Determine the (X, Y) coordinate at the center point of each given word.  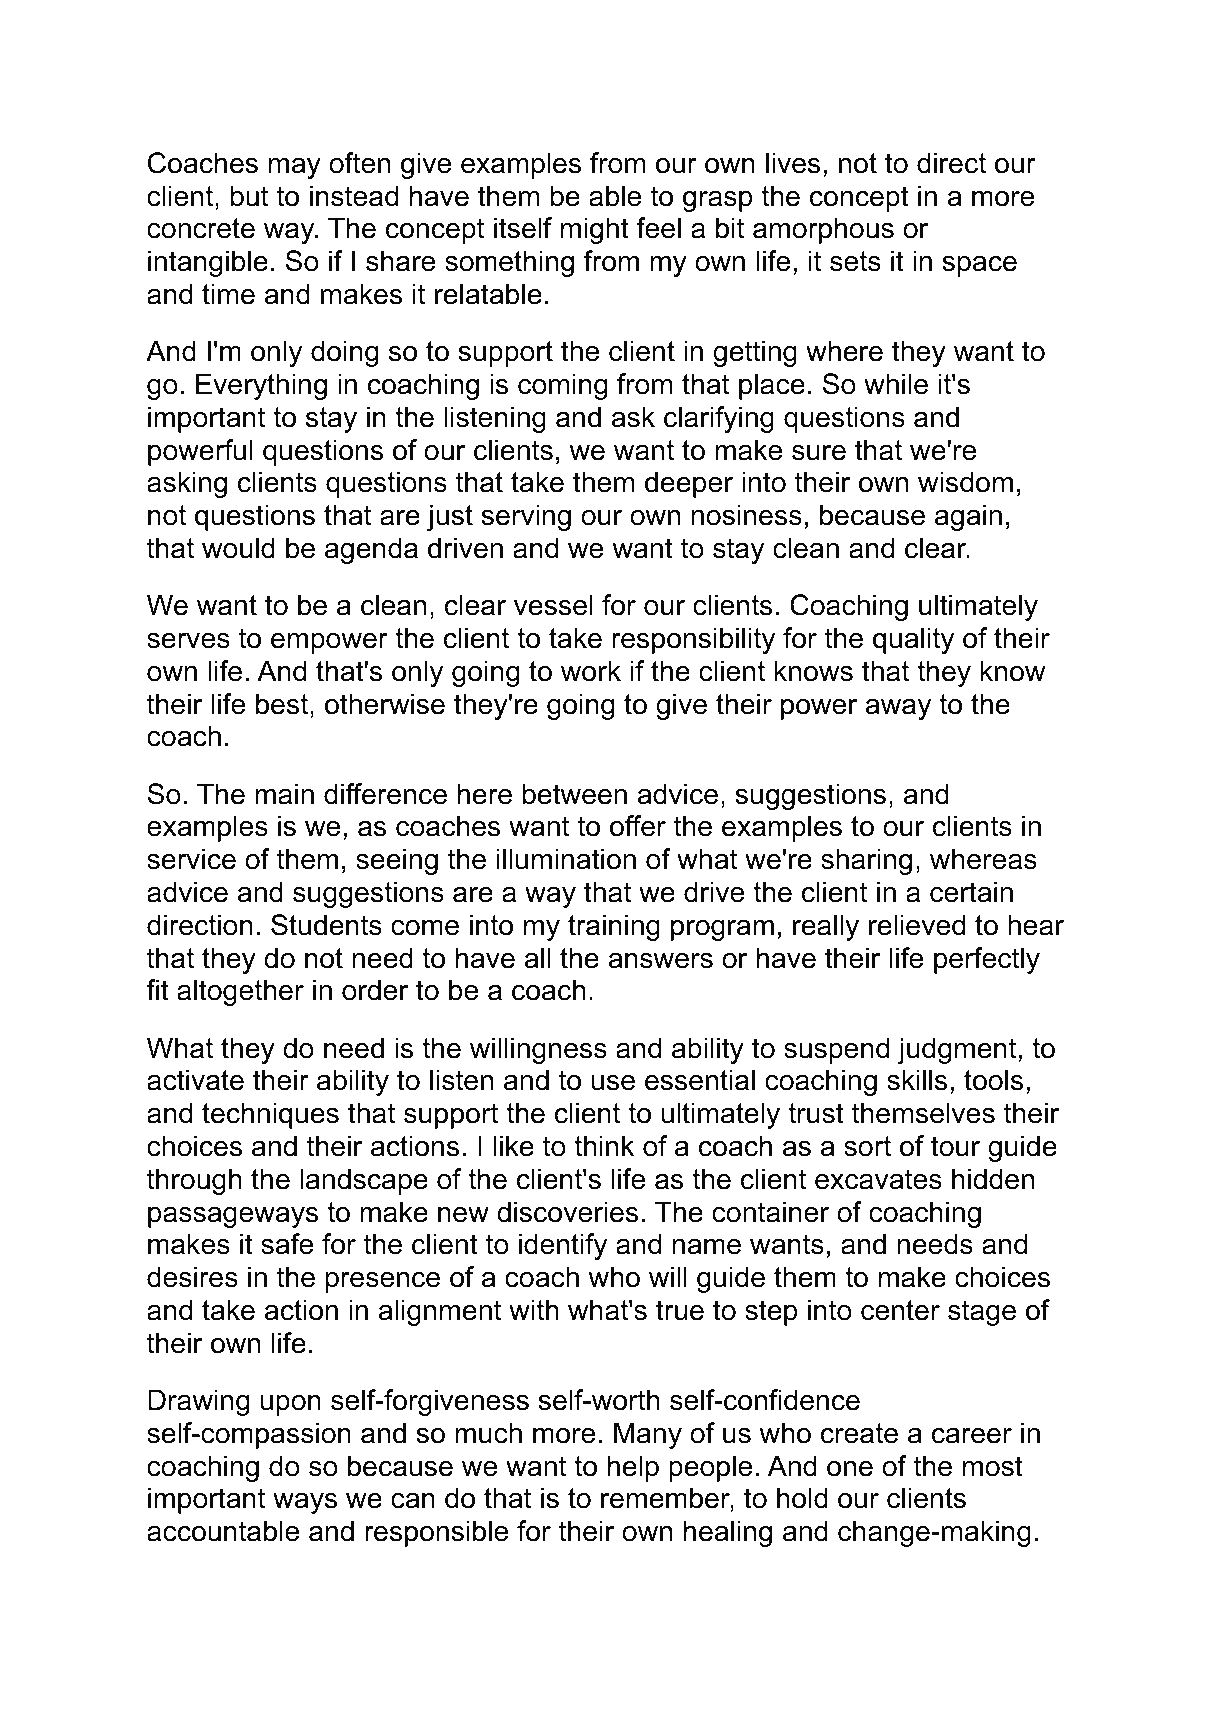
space (980, 266)
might (595, 230)
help (633, 1468)
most (993, 1466)
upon (291, 1405)
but (249, 196)
